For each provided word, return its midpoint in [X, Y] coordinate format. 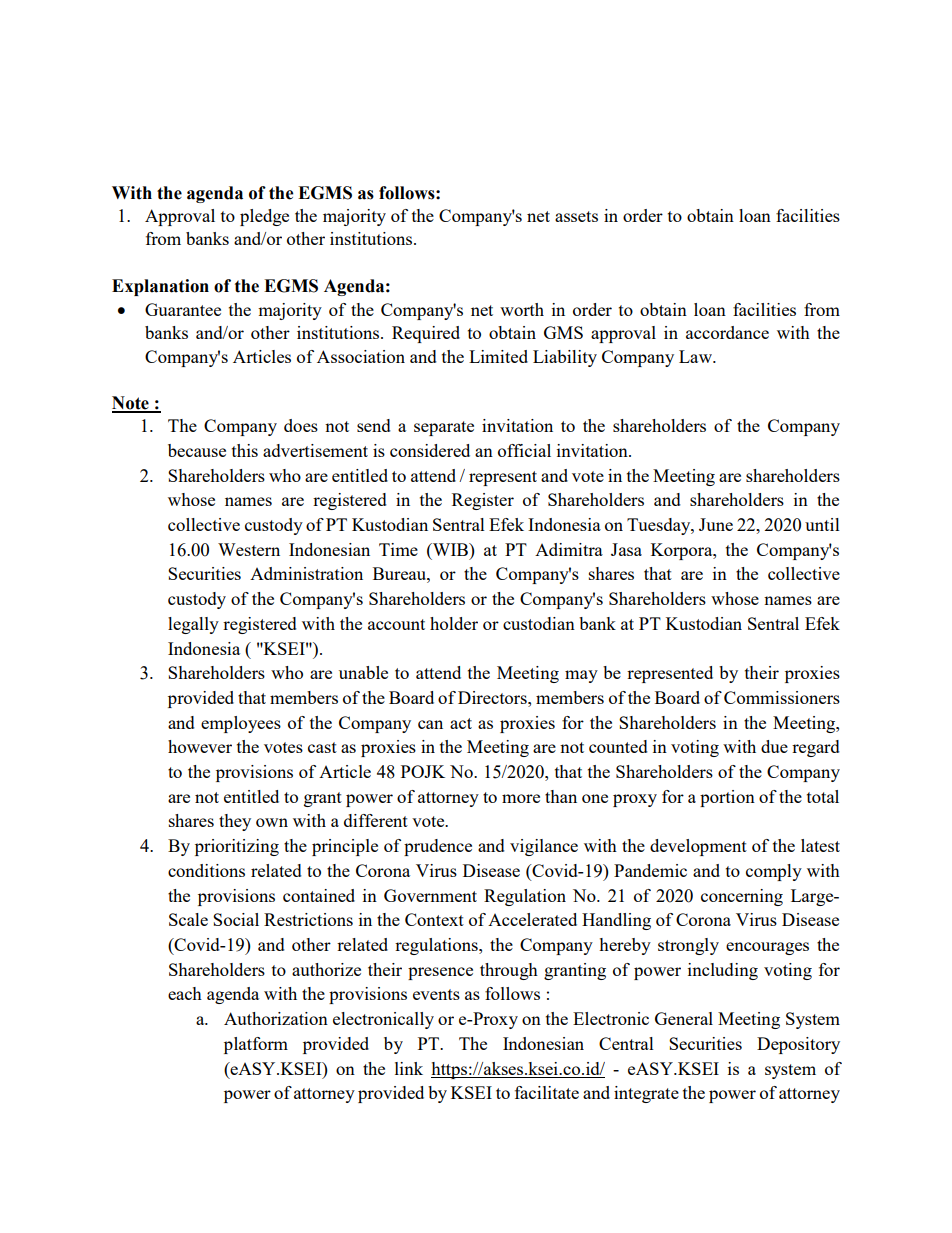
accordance [727, 332]
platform [256, 1045]
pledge [264, 217]
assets [576, 216]
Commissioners [782, 697]
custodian [539, 623]
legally [193, 625]
